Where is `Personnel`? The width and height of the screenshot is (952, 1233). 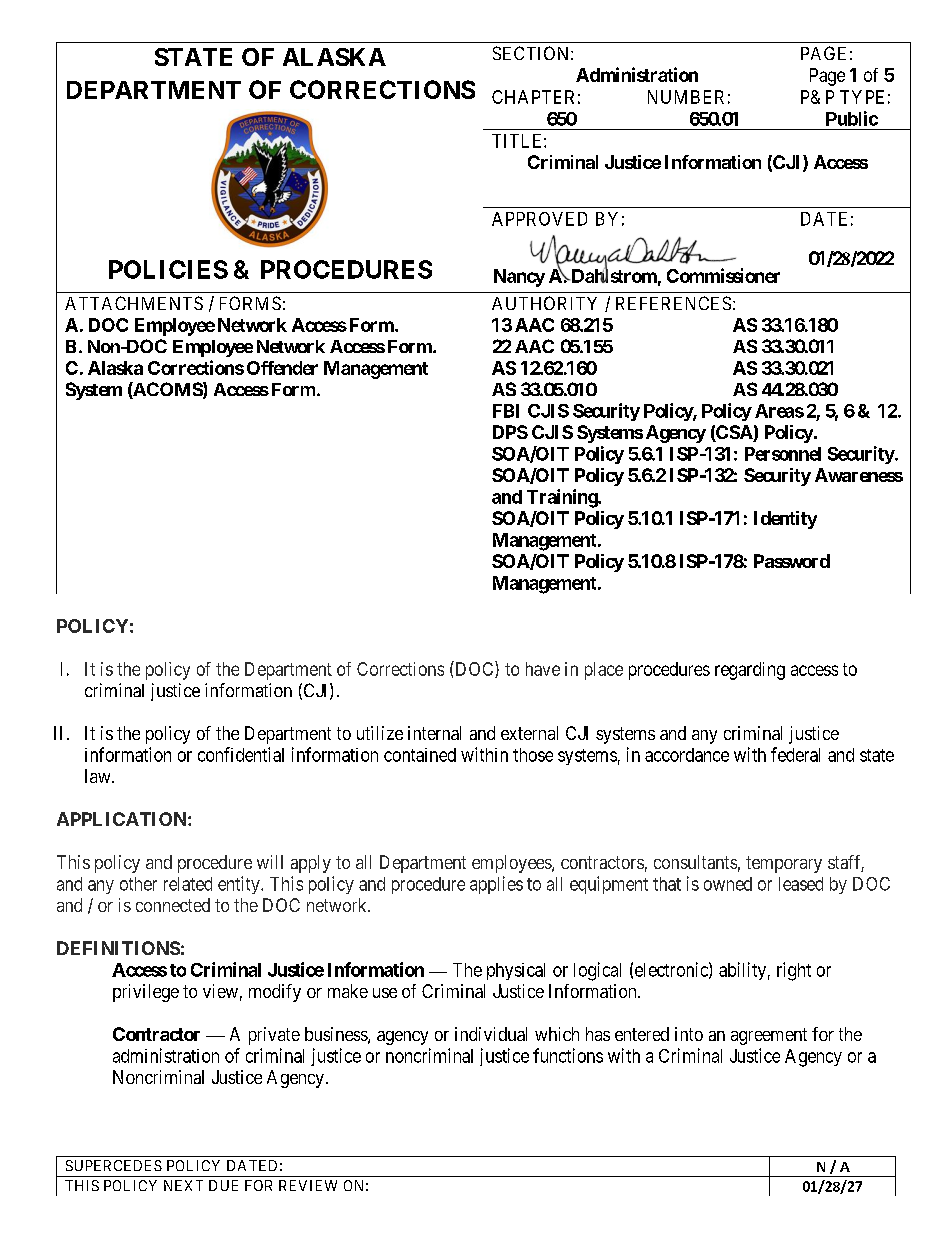 Personnel is located at coordinates (783, 454).
